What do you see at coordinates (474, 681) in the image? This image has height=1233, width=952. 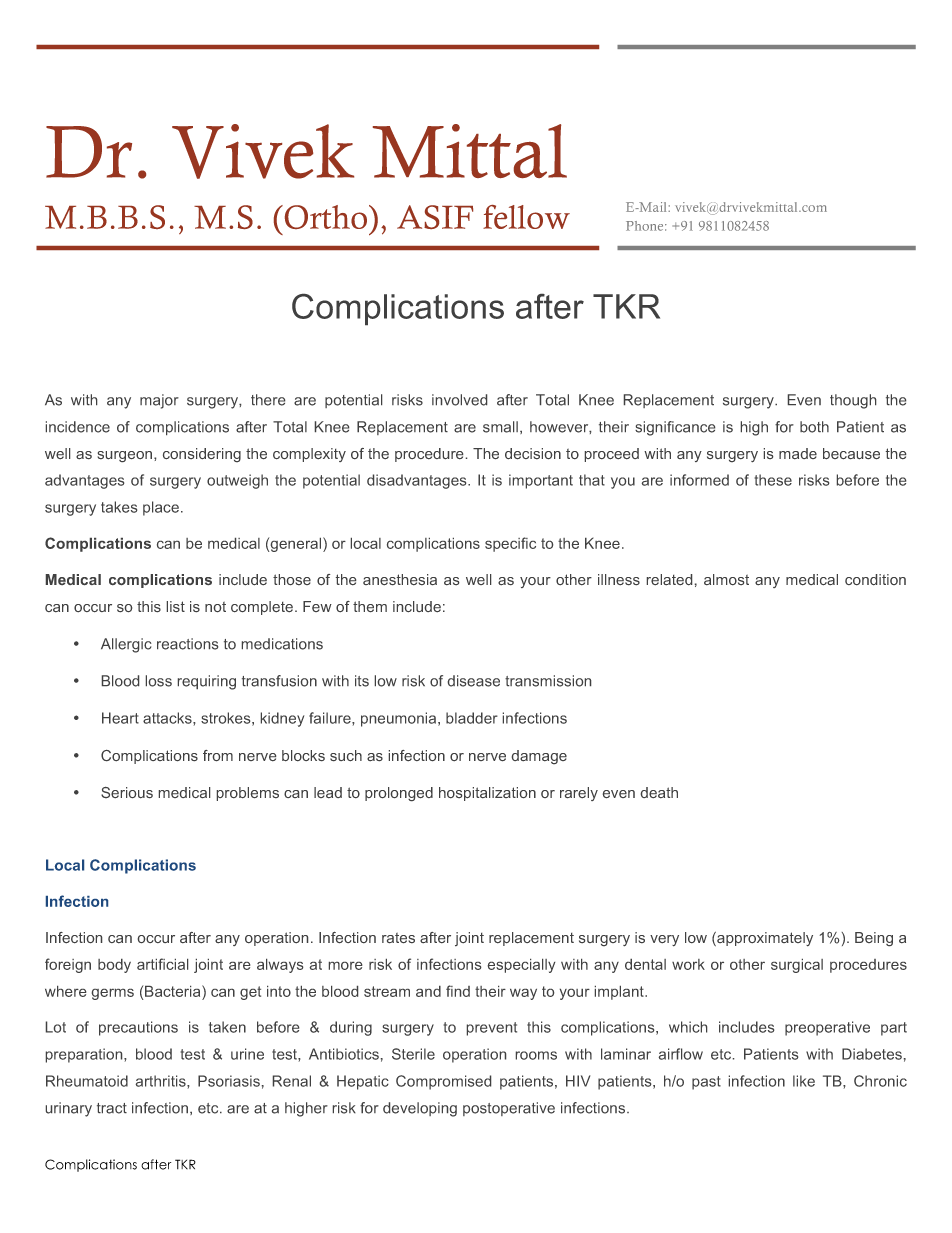 I see `disease` at bounding box center [474, 681].
